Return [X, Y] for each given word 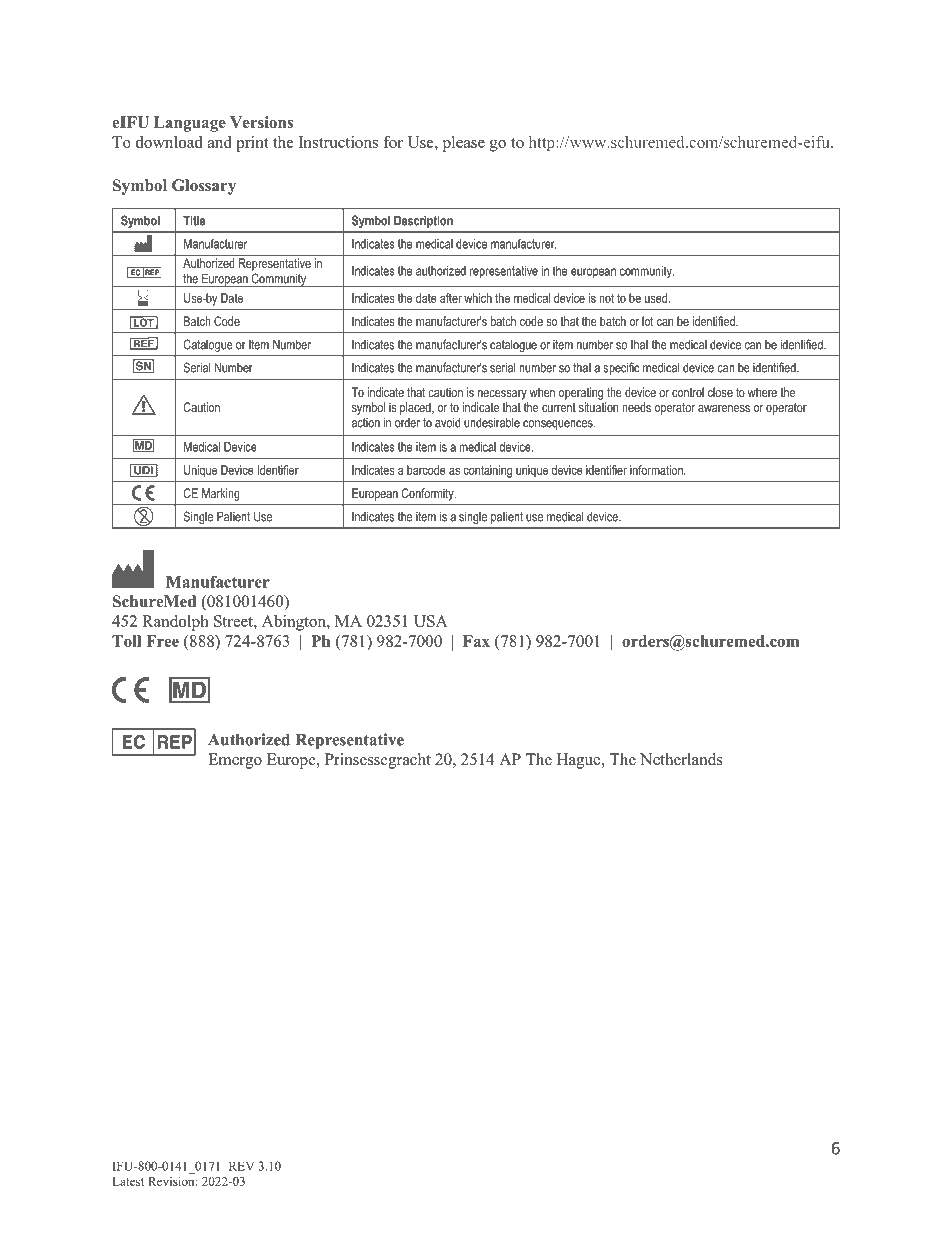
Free [162, 641]
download [169, 142]
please [464, 144]
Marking [221, 494]
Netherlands [681, 759]
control [688, 392]
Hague [580, 761]
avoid [448, 422]
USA [431, 621]
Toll [126, 641]
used [656, 298]
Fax [476, 641]
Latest [128, 1181]
